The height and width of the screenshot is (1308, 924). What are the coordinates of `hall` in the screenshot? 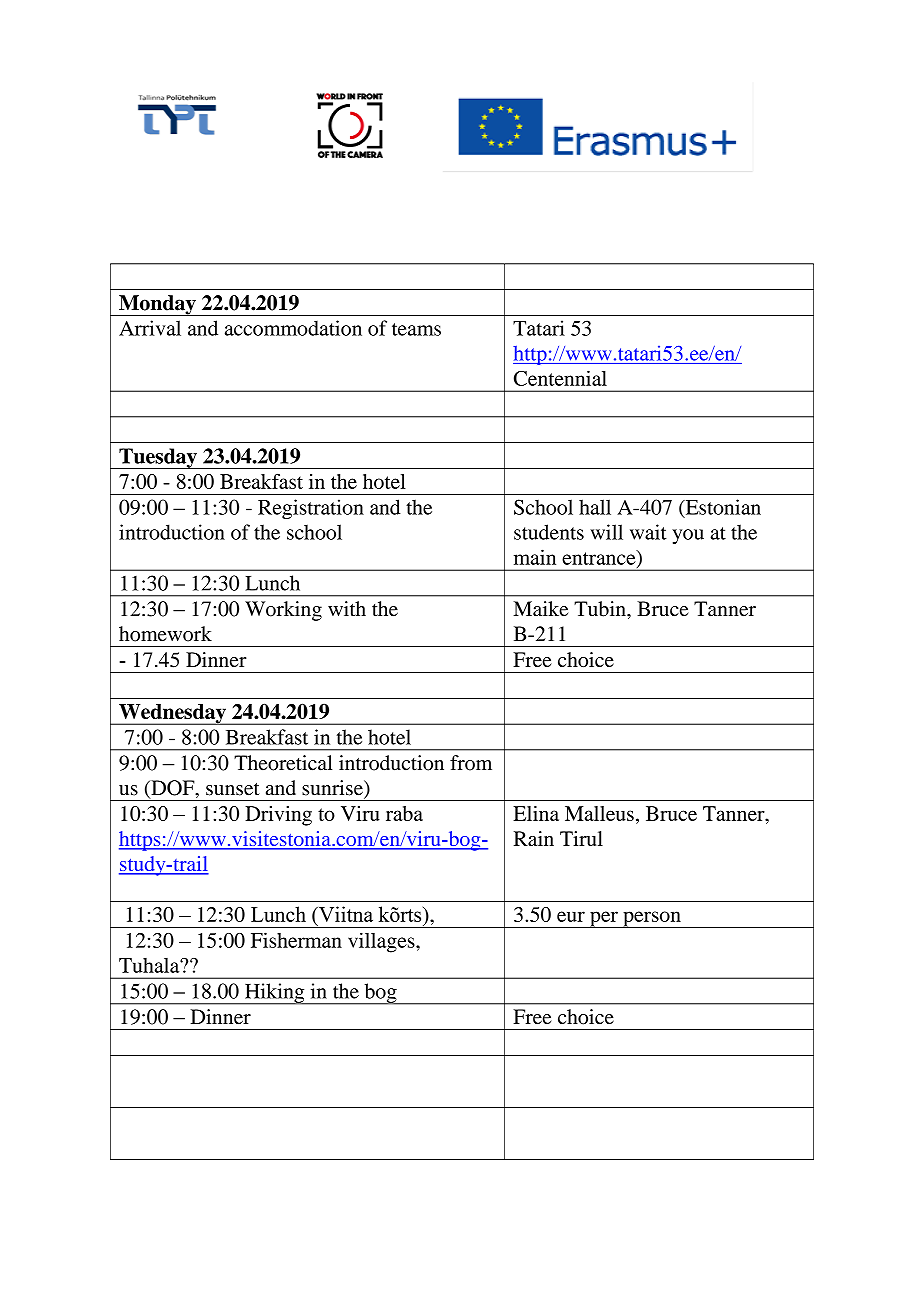 It's located at (595, 507).
